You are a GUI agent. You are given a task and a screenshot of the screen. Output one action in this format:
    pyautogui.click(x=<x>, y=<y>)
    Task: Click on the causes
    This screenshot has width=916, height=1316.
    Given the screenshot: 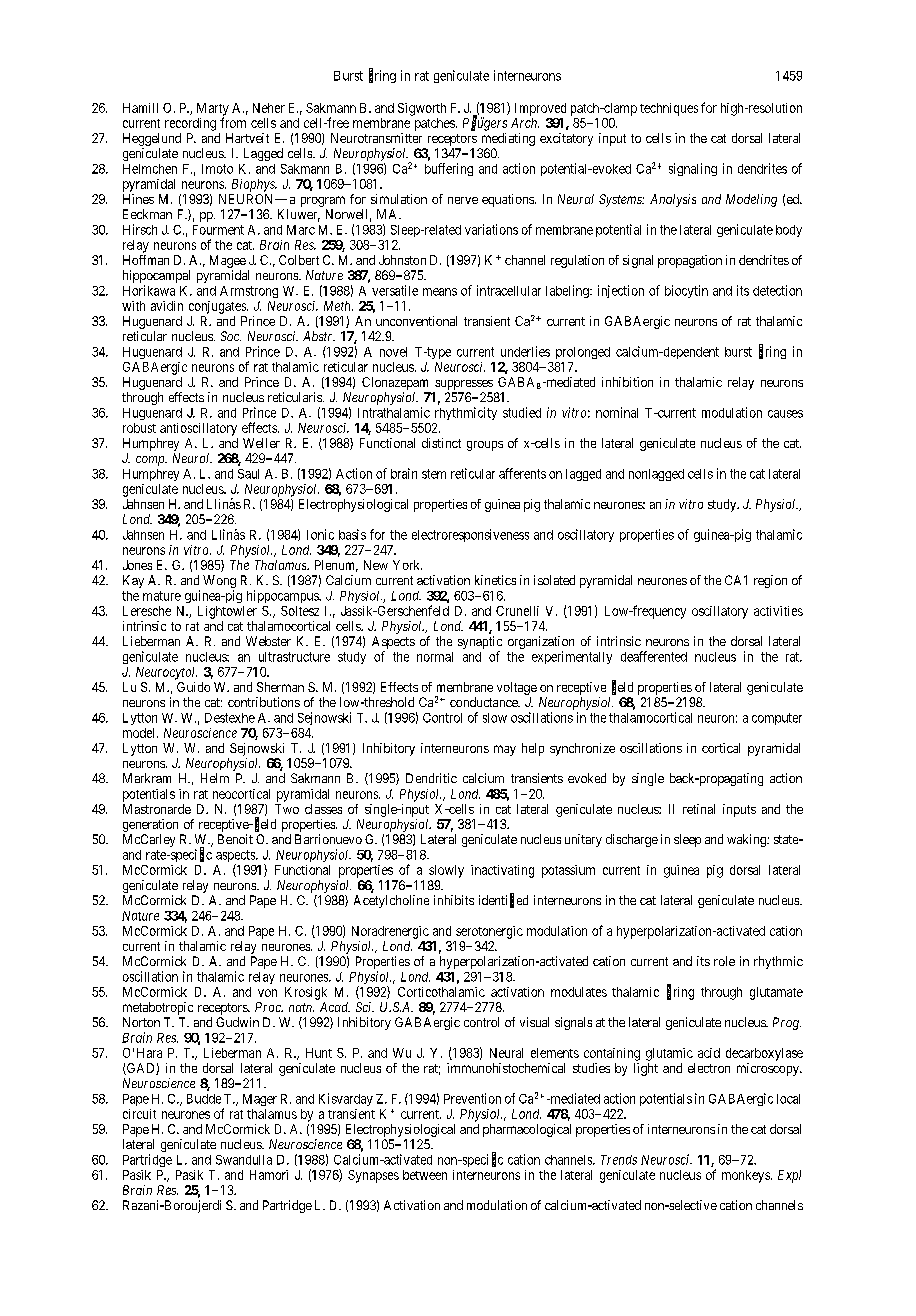 What is the action you would take?
    pyautogui.click(x=785, y=414)
